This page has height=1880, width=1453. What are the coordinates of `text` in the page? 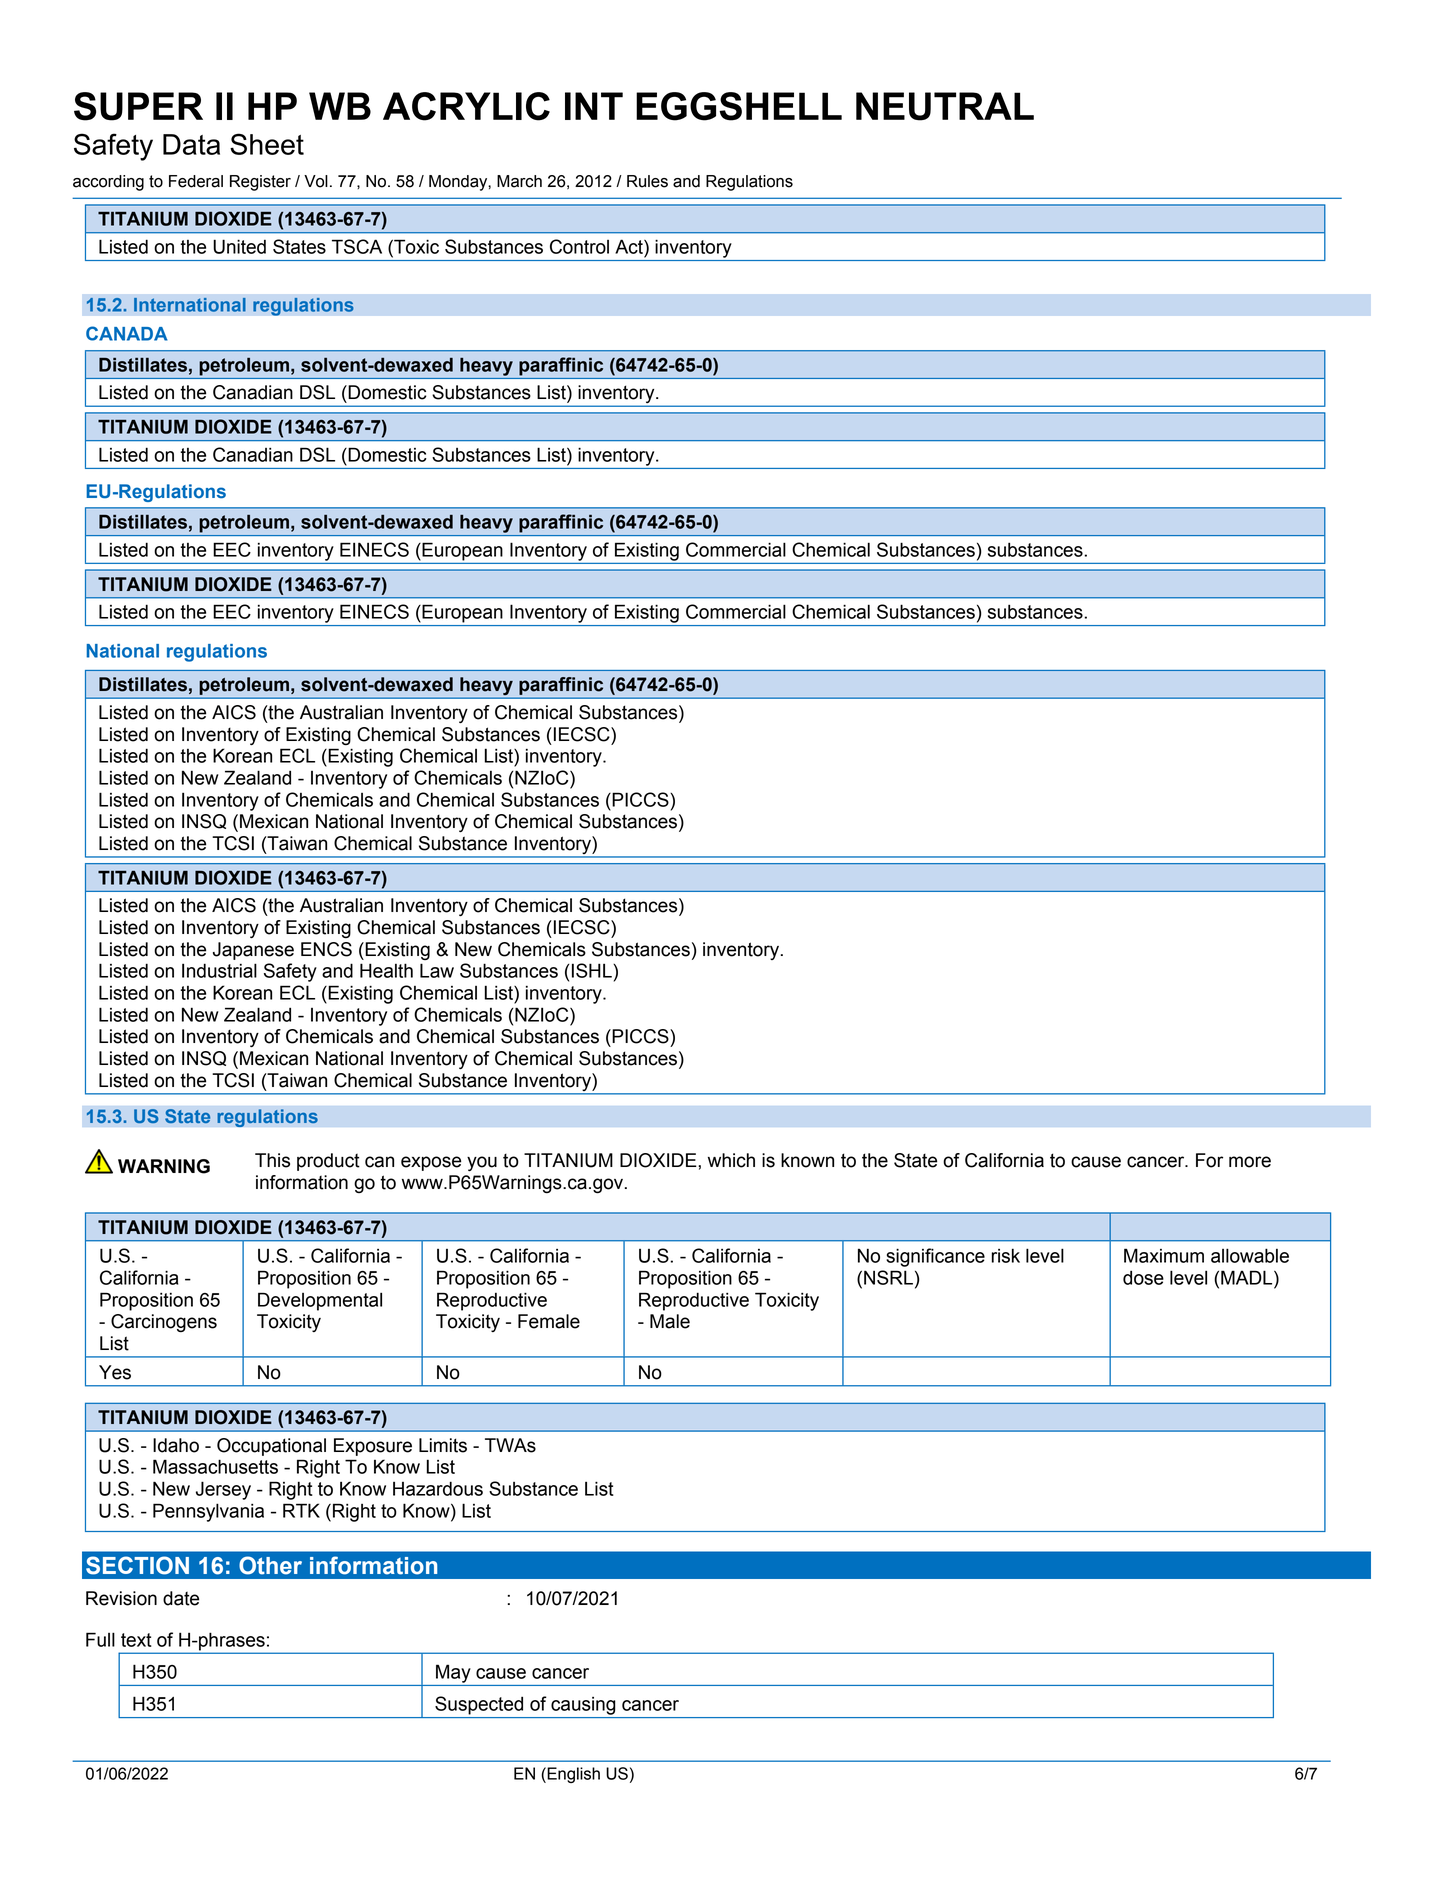 It's located at (136, 1640).
